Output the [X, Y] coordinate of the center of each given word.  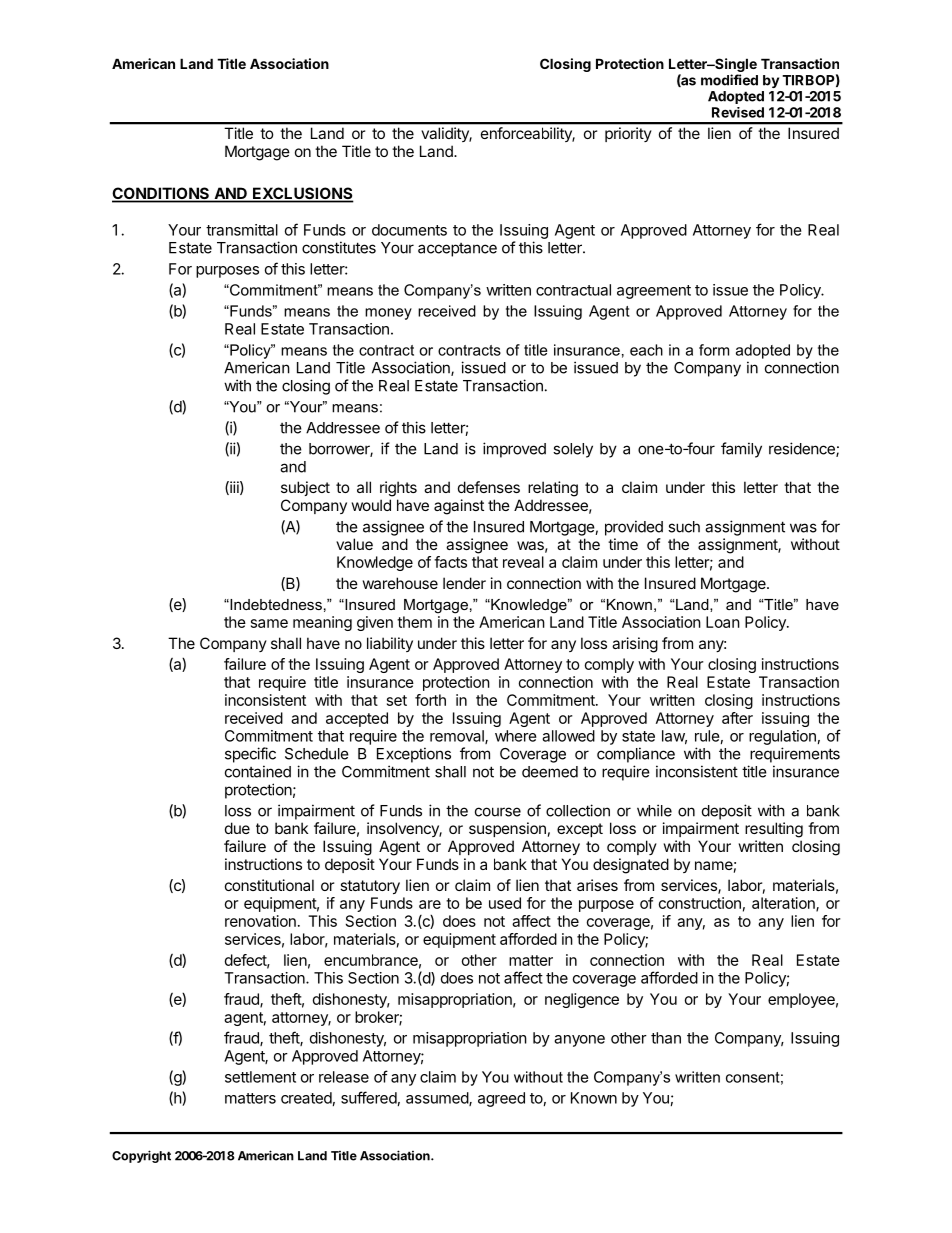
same [269, 623]
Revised [738, 112]
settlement [260, 1077]
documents [409, 230]
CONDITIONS [162, 194]
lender [464, 583]
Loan [723, 622]
